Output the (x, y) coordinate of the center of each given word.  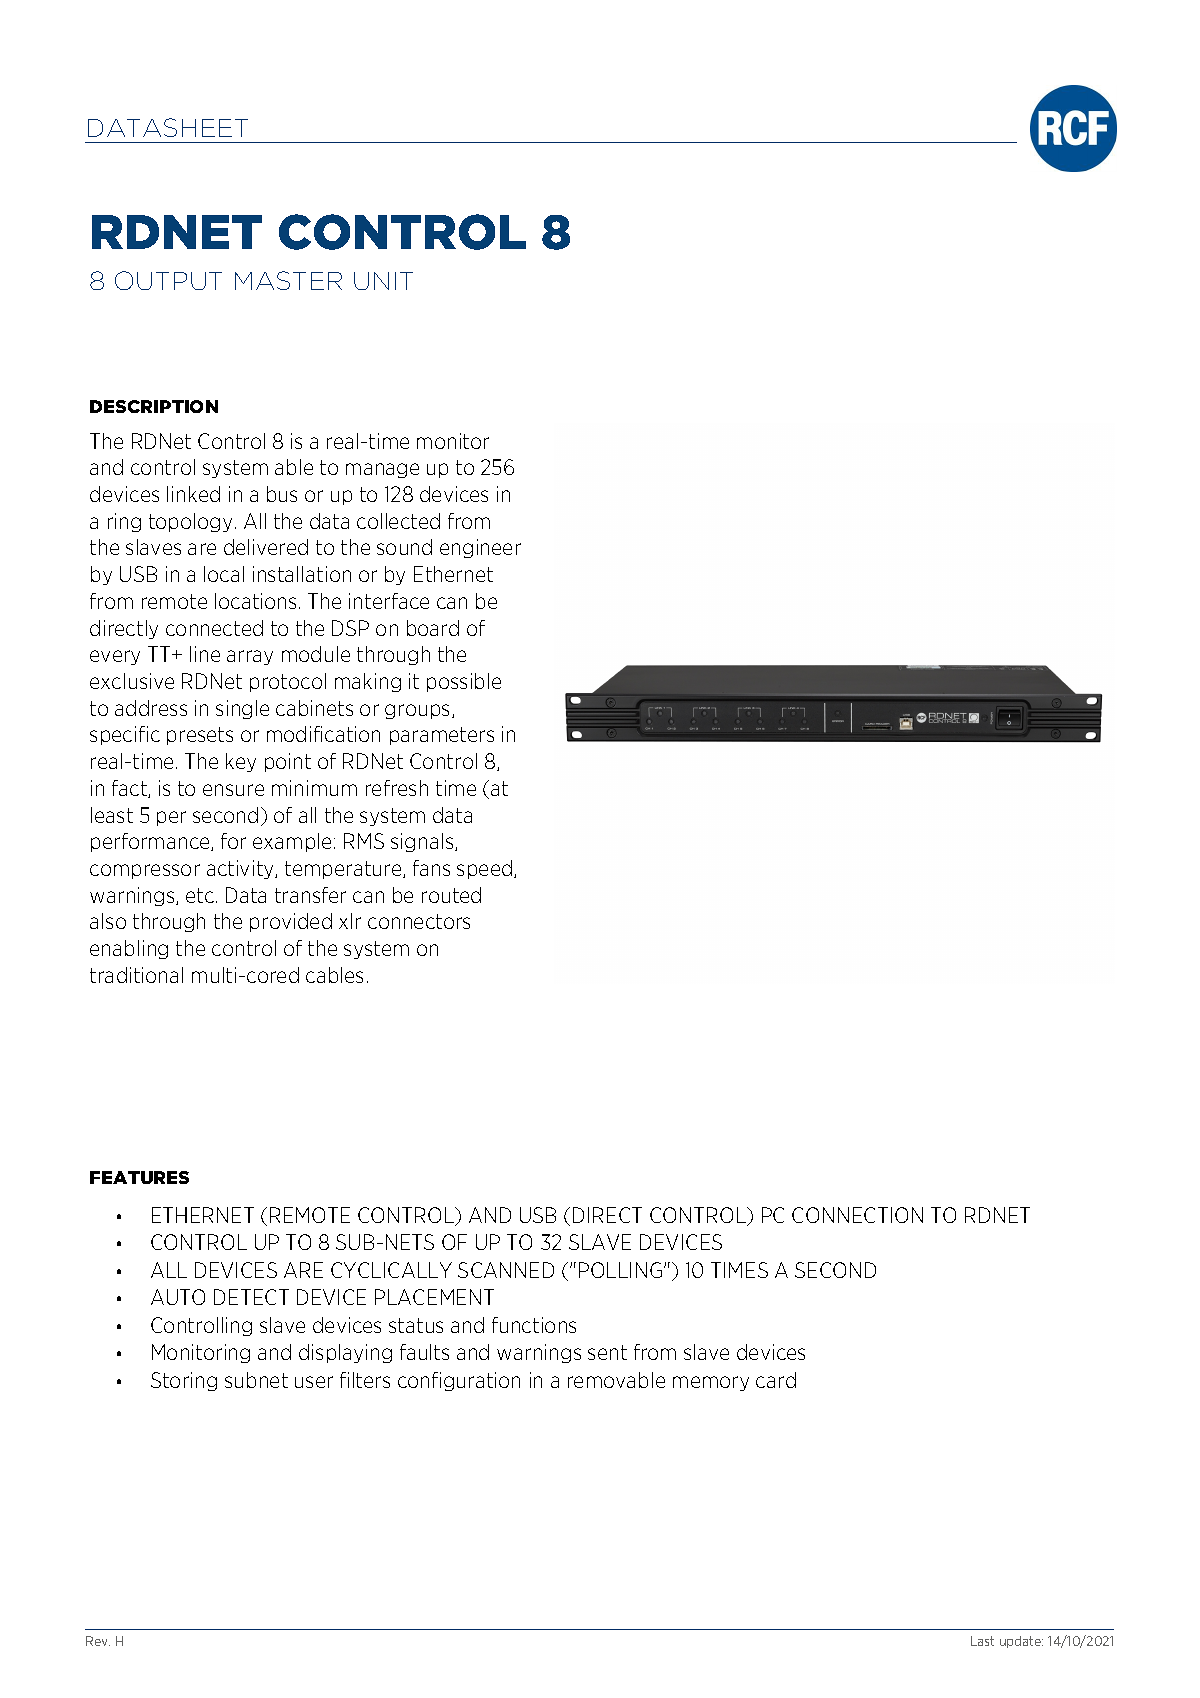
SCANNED (506, 1270)
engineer (480, 548)
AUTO (178, 1297)
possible (464, 682)
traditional (136, 975)
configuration (459, 1381)
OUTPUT (168, 280)
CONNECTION (857, 1215)
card (776, 1380)
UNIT (383, 281)
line (205, 654)
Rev (98, 1641)
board (433, 628)
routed (451, 895)
